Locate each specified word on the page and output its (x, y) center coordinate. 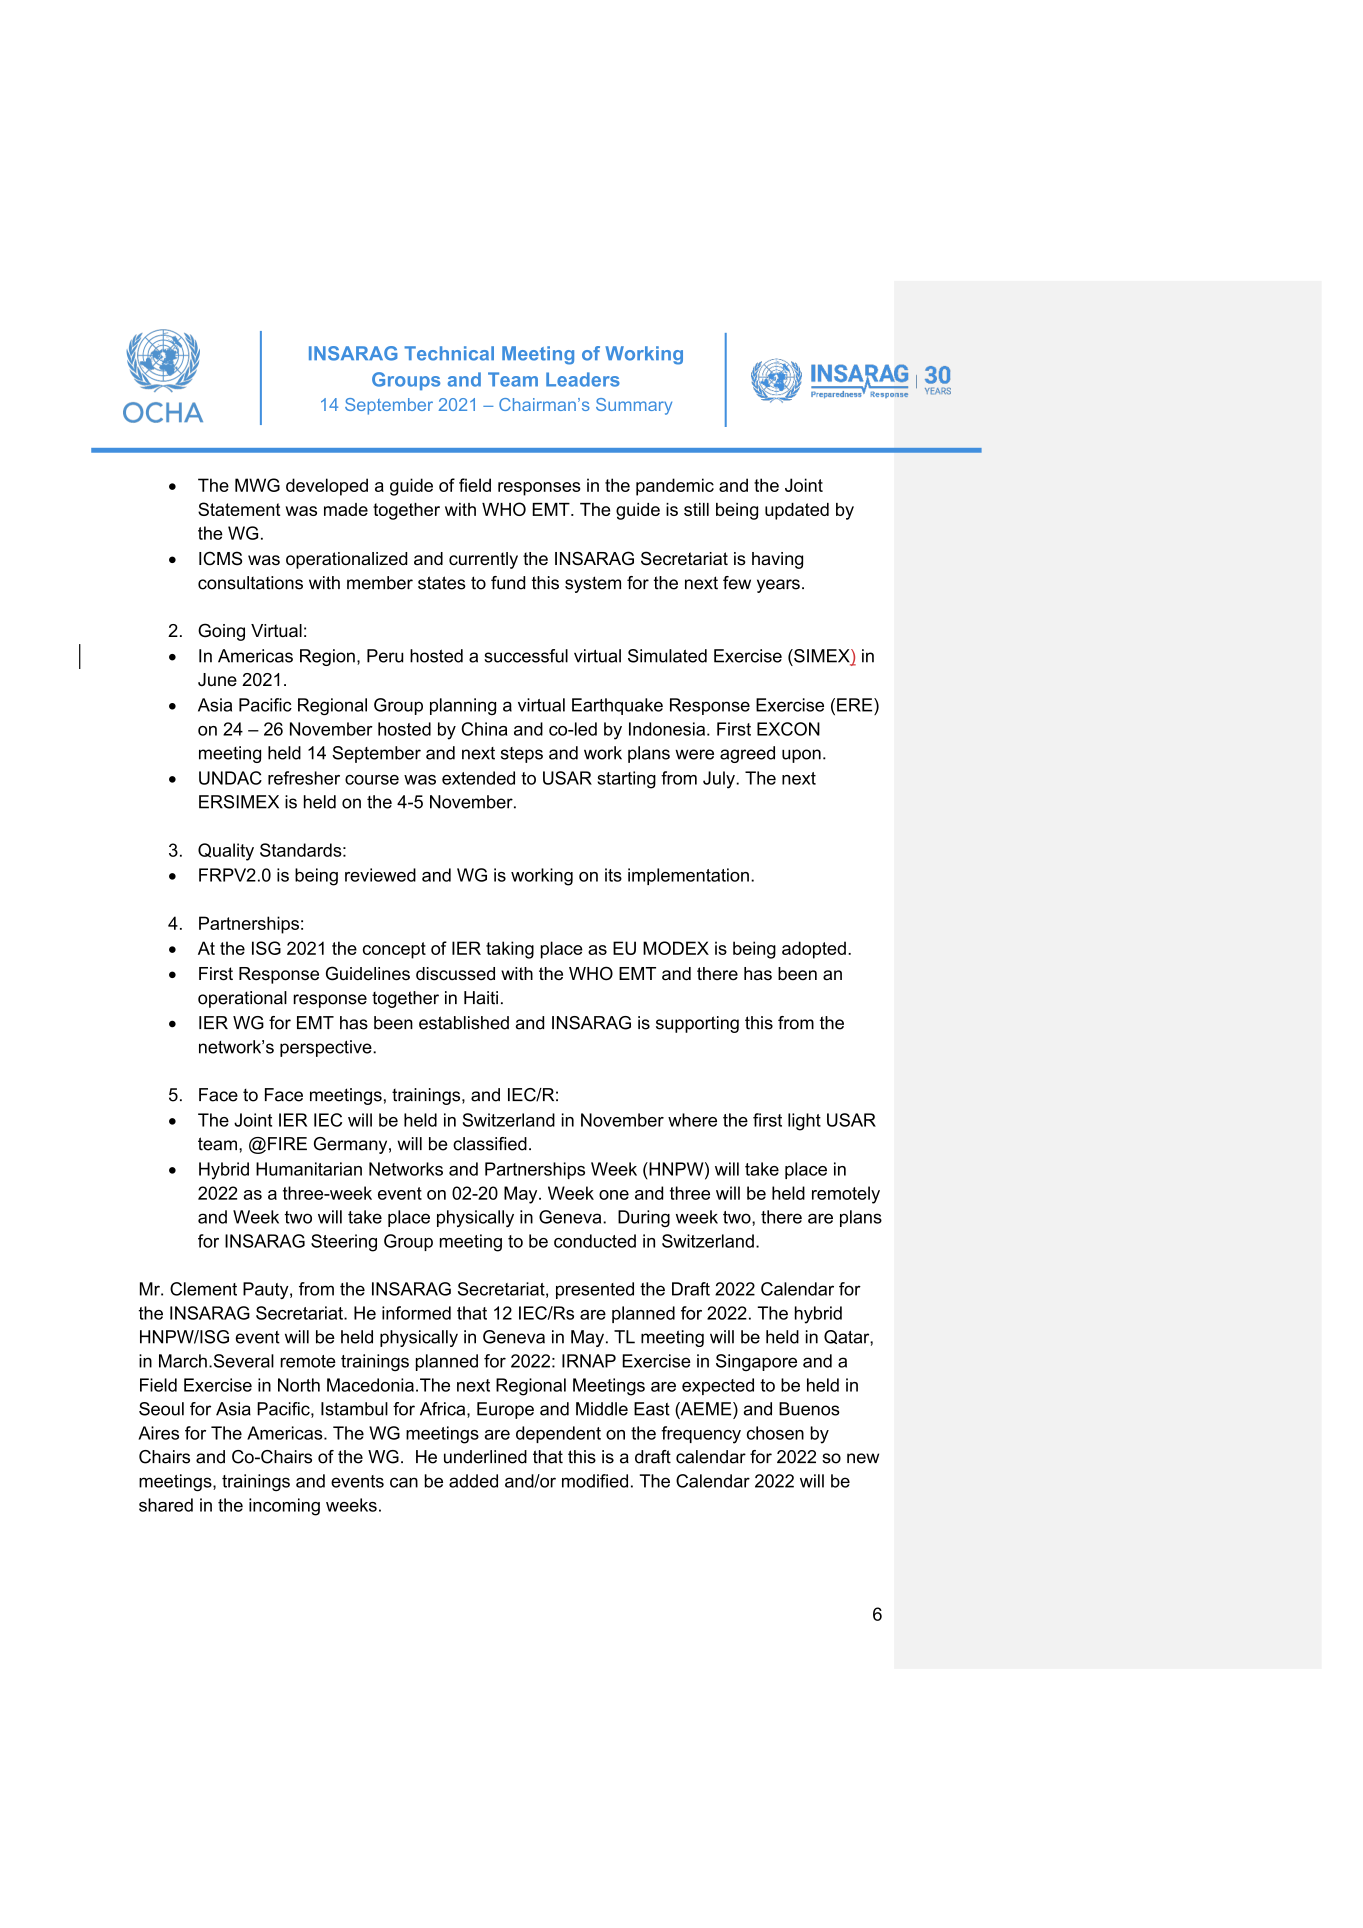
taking (510, 950)
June (217, 680)
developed (327, 487)
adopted (814, 950)
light (804, 1122)
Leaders (583, 379)
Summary (634, 406)
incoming (284, 1507)
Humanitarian (309, 1169)
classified (490, 1144)
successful (526, 656)
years (778, 586)
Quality (226, 852)
